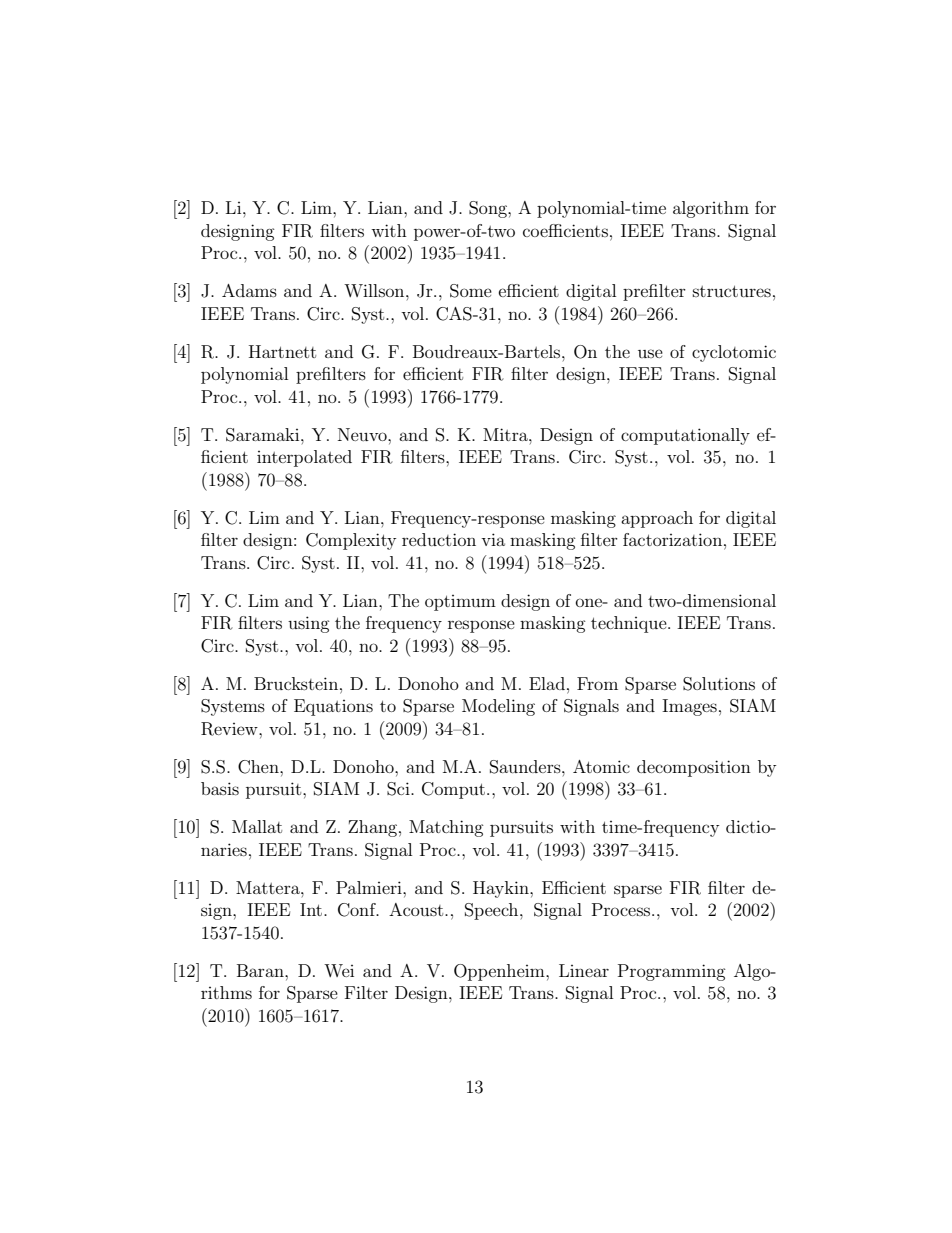 The image size is (952, 1233). Describe the element at coordinates (489, 209) in the document. I see `Song` at that location.
